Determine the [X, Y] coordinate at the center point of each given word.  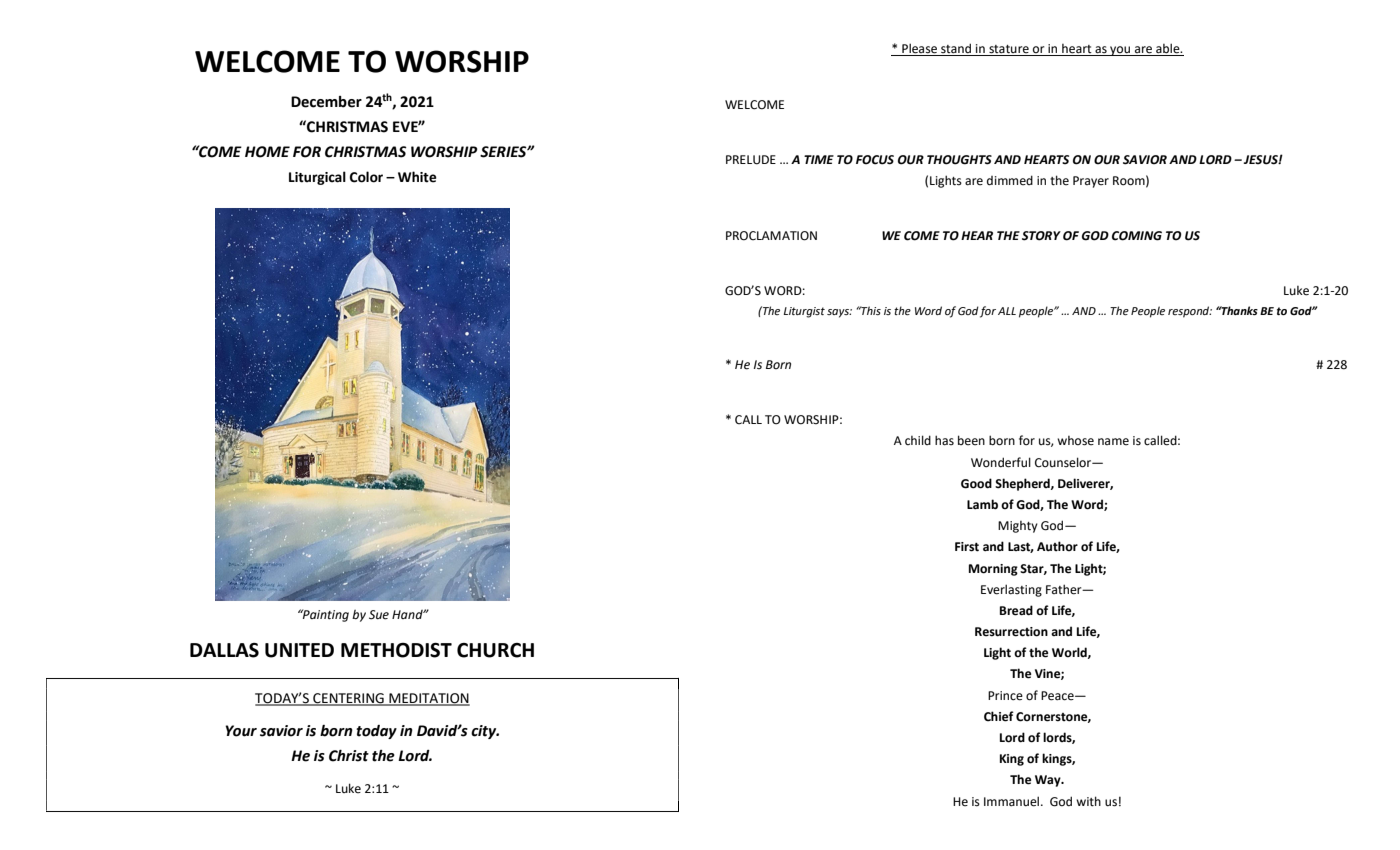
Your [241, 731]
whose [1075, 441]
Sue [379, 615]
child [918, 440]
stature [1009, 50]
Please [920, 49]
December [326, 102]
